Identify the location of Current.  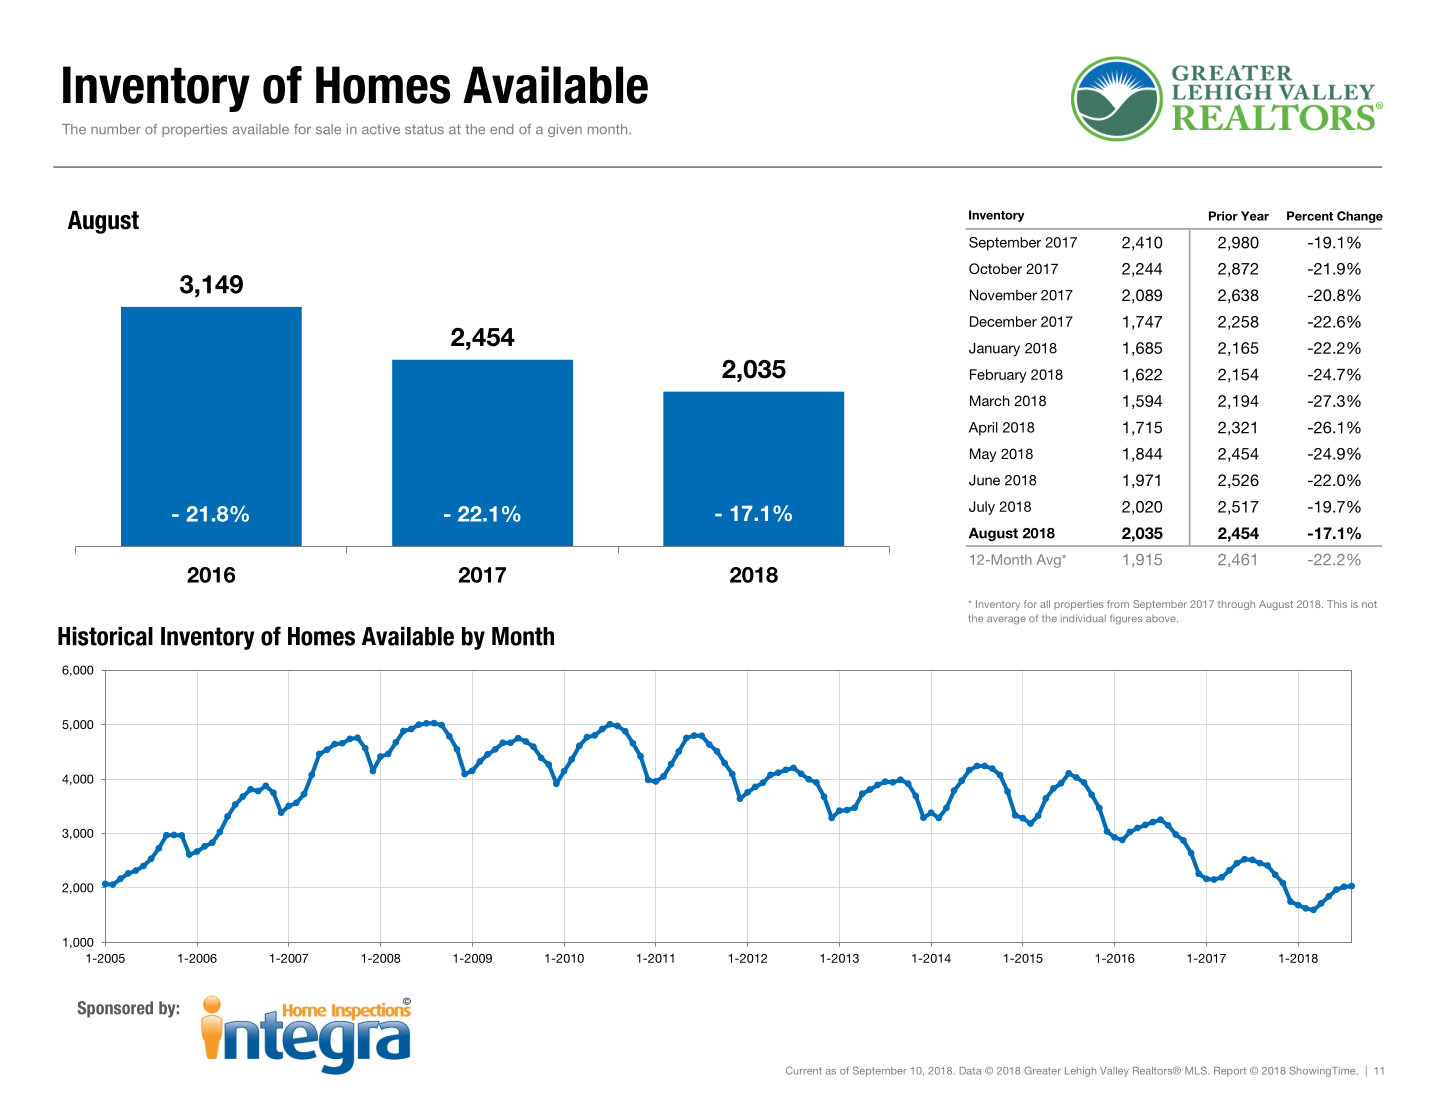
(804, 1070).
